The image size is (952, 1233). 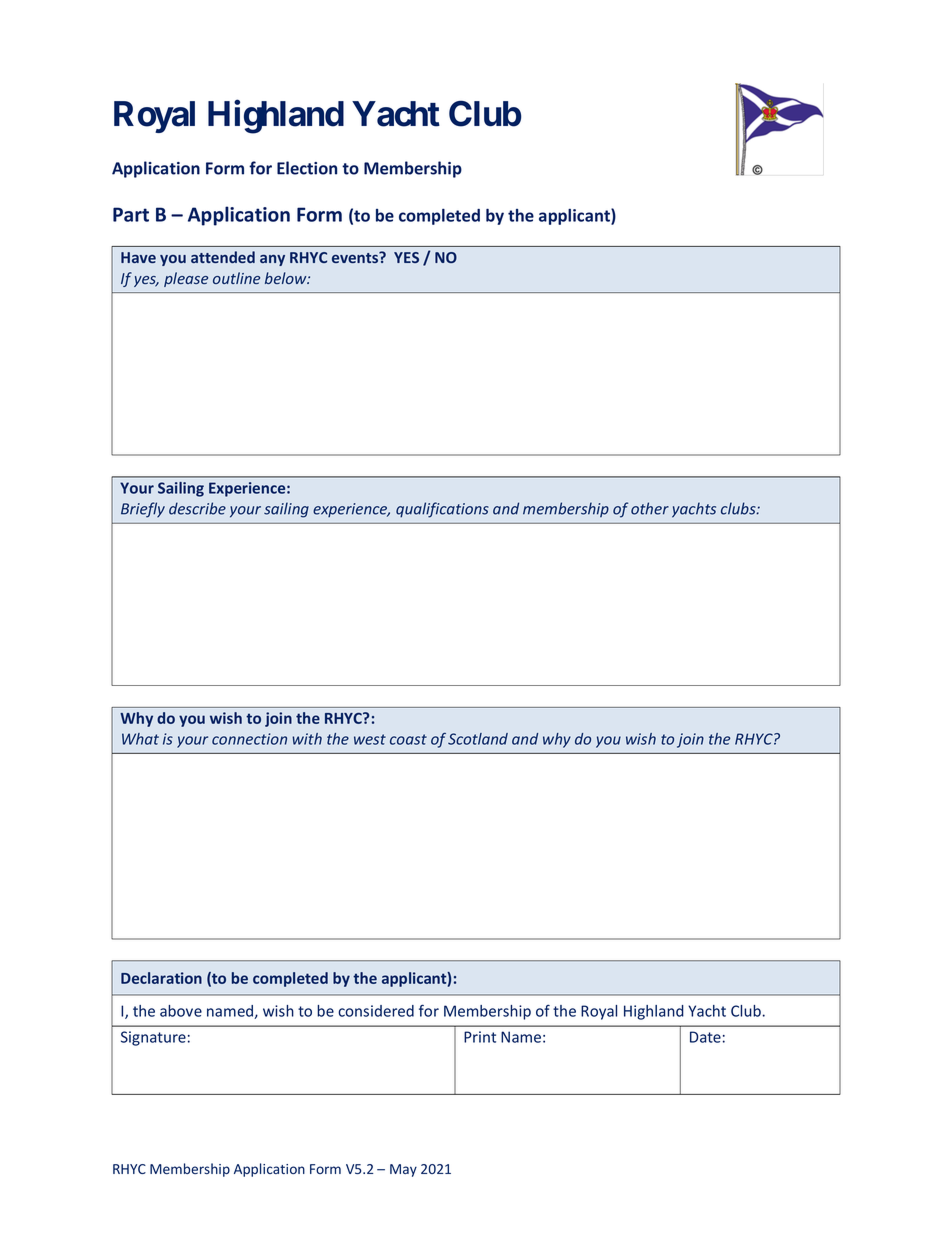 I want to click on describe, so click(x=197, y=508).
